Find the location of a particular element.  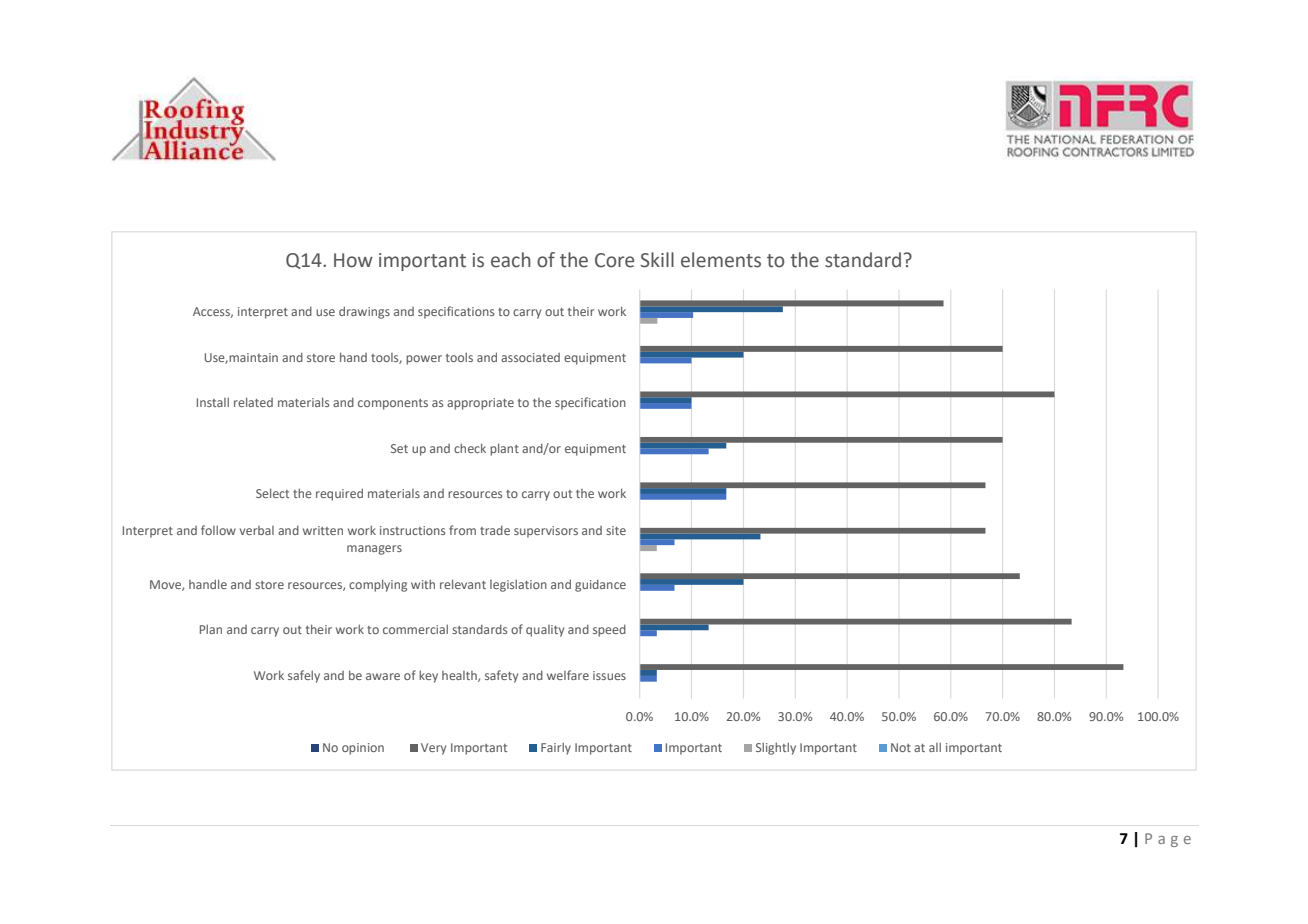

each is located at coordinates (511, 260).
